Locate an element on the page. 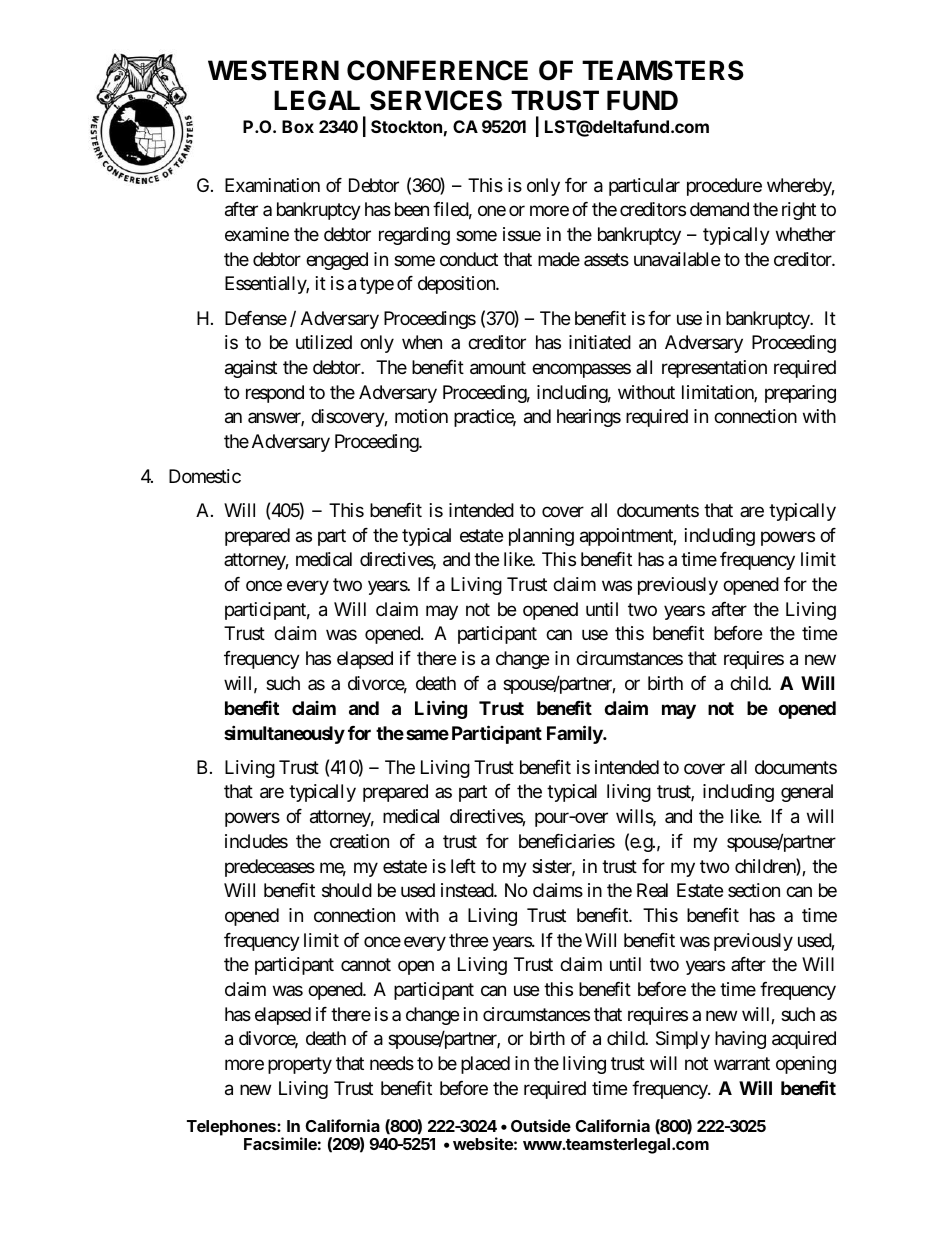 This document has height=1233, width=952. TEAMSTERS is located at coordinates (663, 70).
